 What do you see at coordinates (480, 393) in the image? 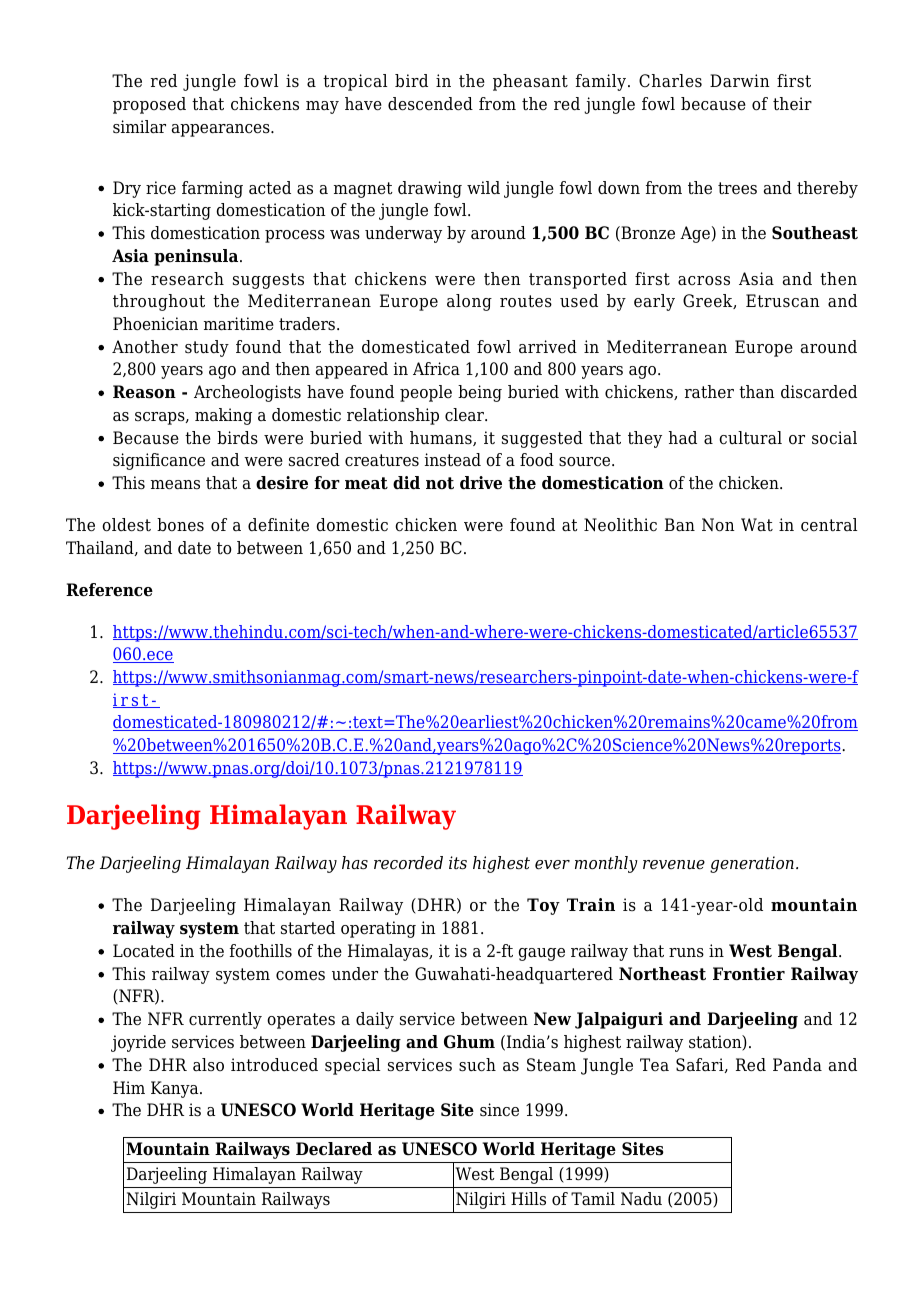
I see `being` at bounding box center [480, 393].
